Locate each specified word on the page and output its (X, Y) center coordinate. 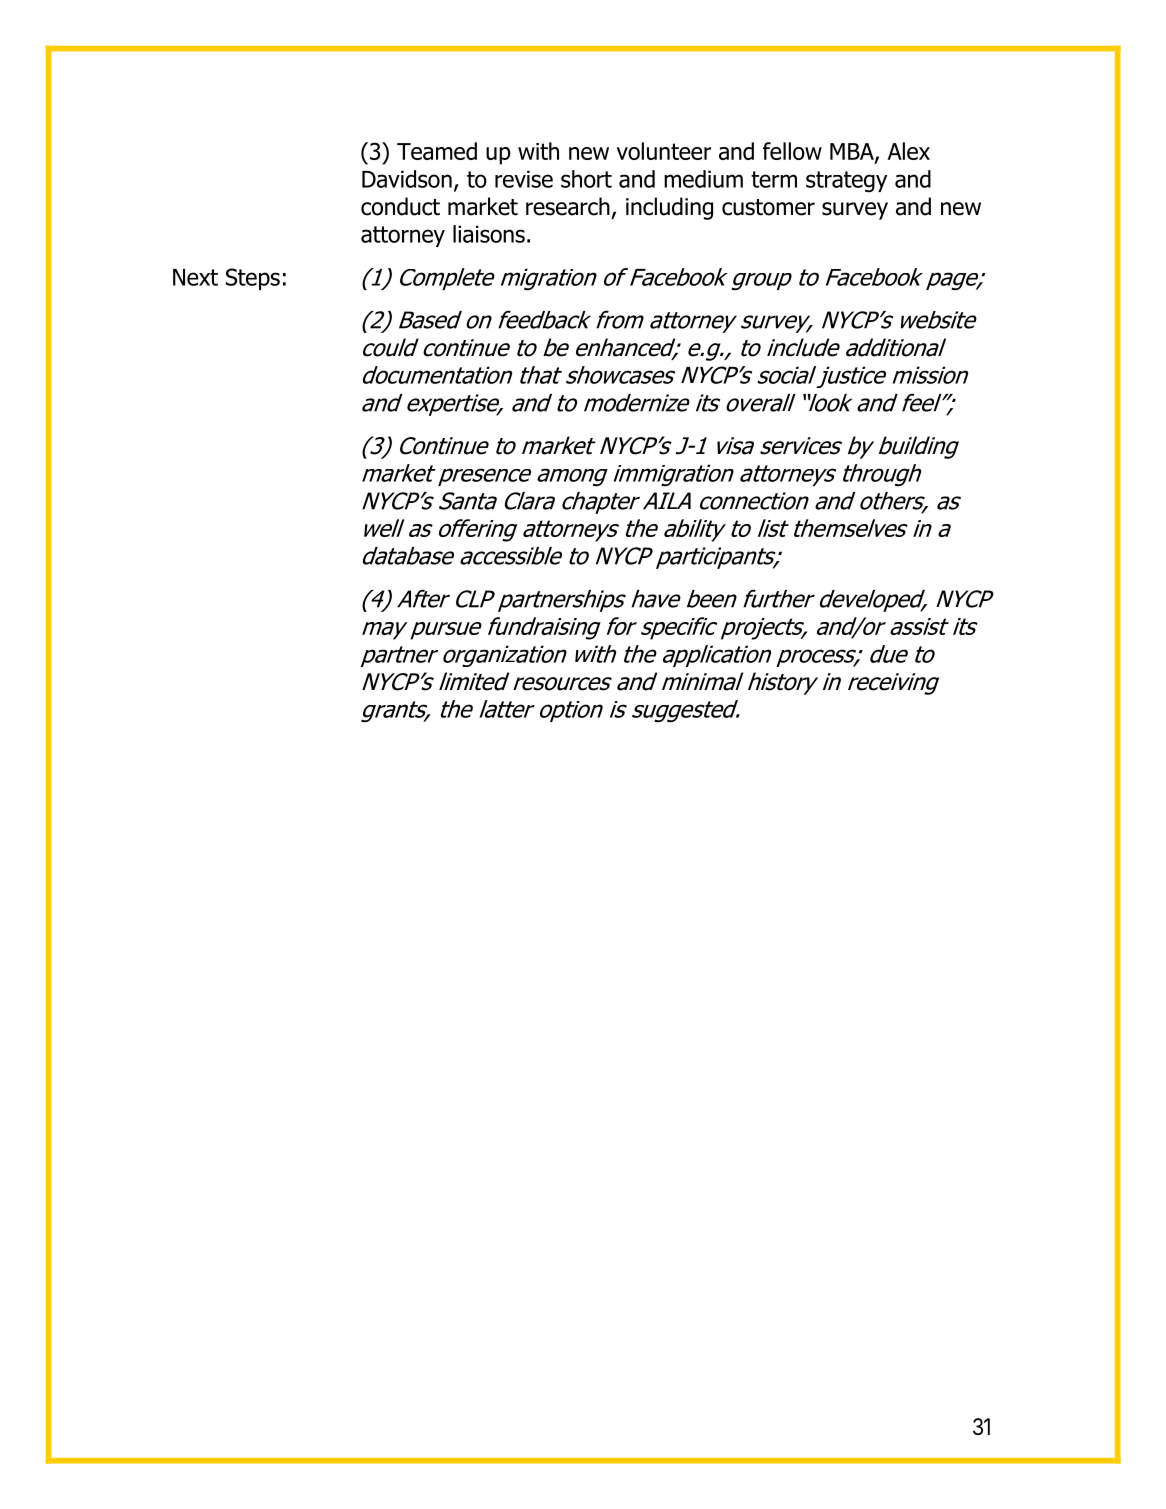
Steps (253, 279)
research (568, 206)
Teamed (437, 151)
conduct (400, 206)
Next (195, 277)
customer (768, 207)
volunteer (664, 151)
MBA (853, 152)
